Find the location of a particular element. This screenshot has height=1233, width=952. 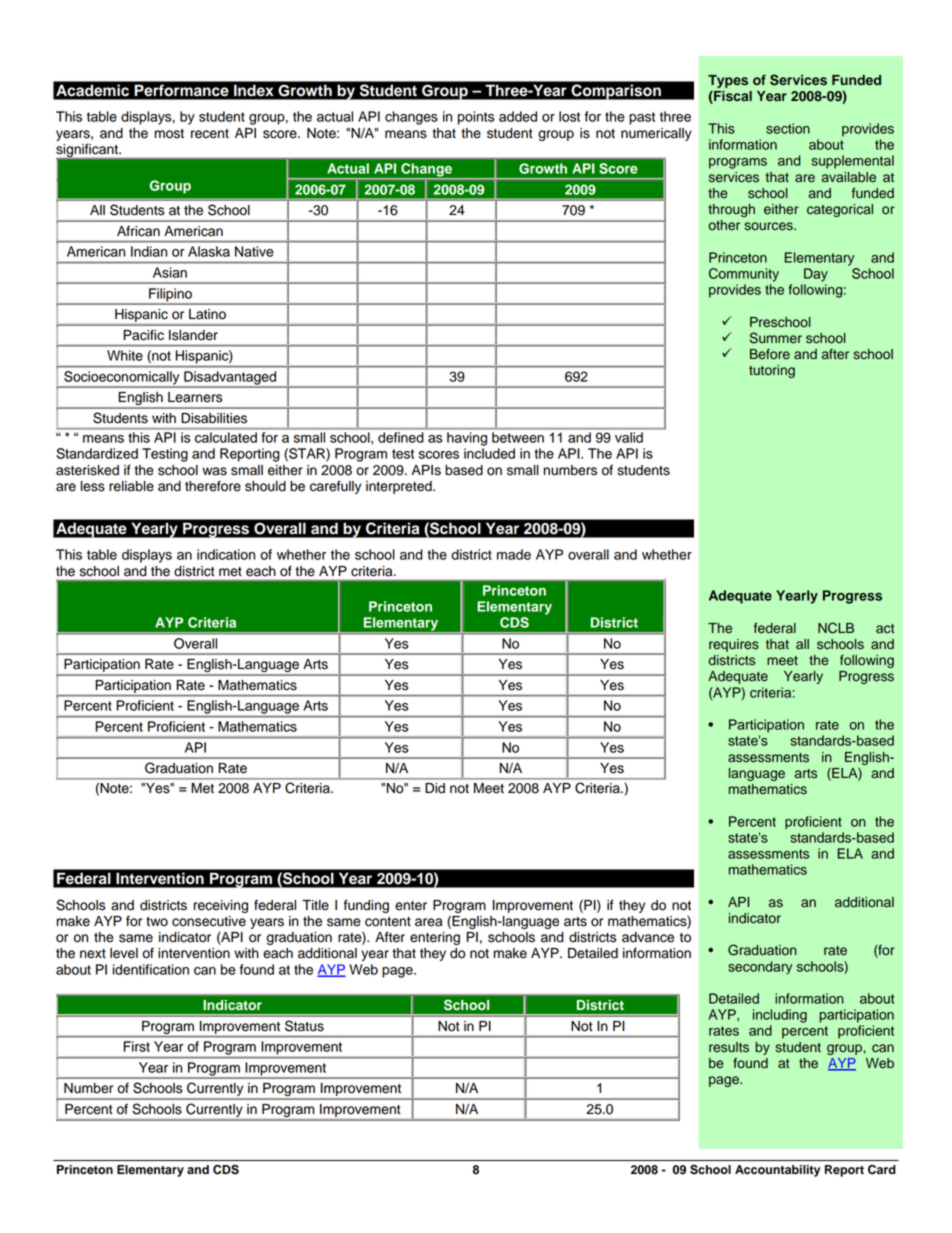

indication is located at coordinates (226, 554).
